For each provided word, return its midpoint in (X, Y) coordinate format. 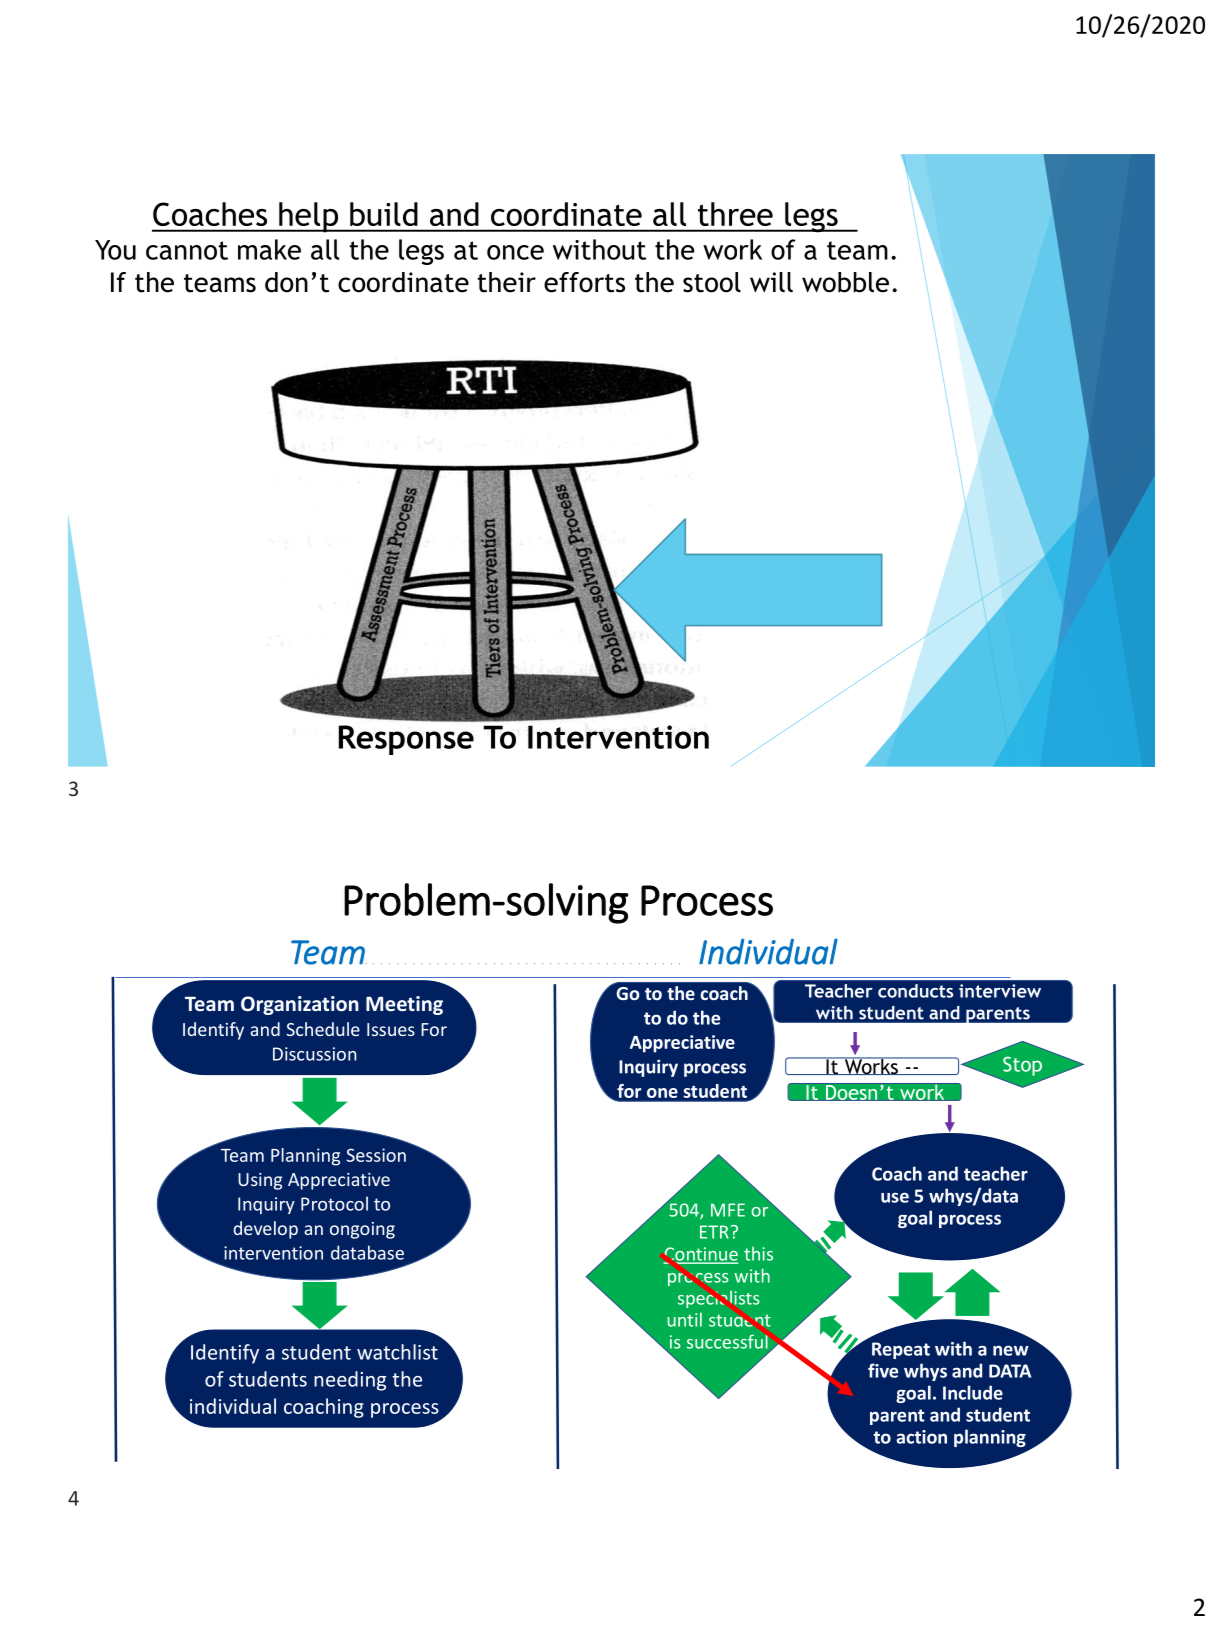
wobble (845, 282)
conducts (915, 991)
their (506, 282)
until (685, 1319)
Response (406, 740)
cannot (187, 250)
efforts (584, 282)
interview (1000, 991)
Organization (300, 1005)
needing (350, 1381)
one (662, 1093)
